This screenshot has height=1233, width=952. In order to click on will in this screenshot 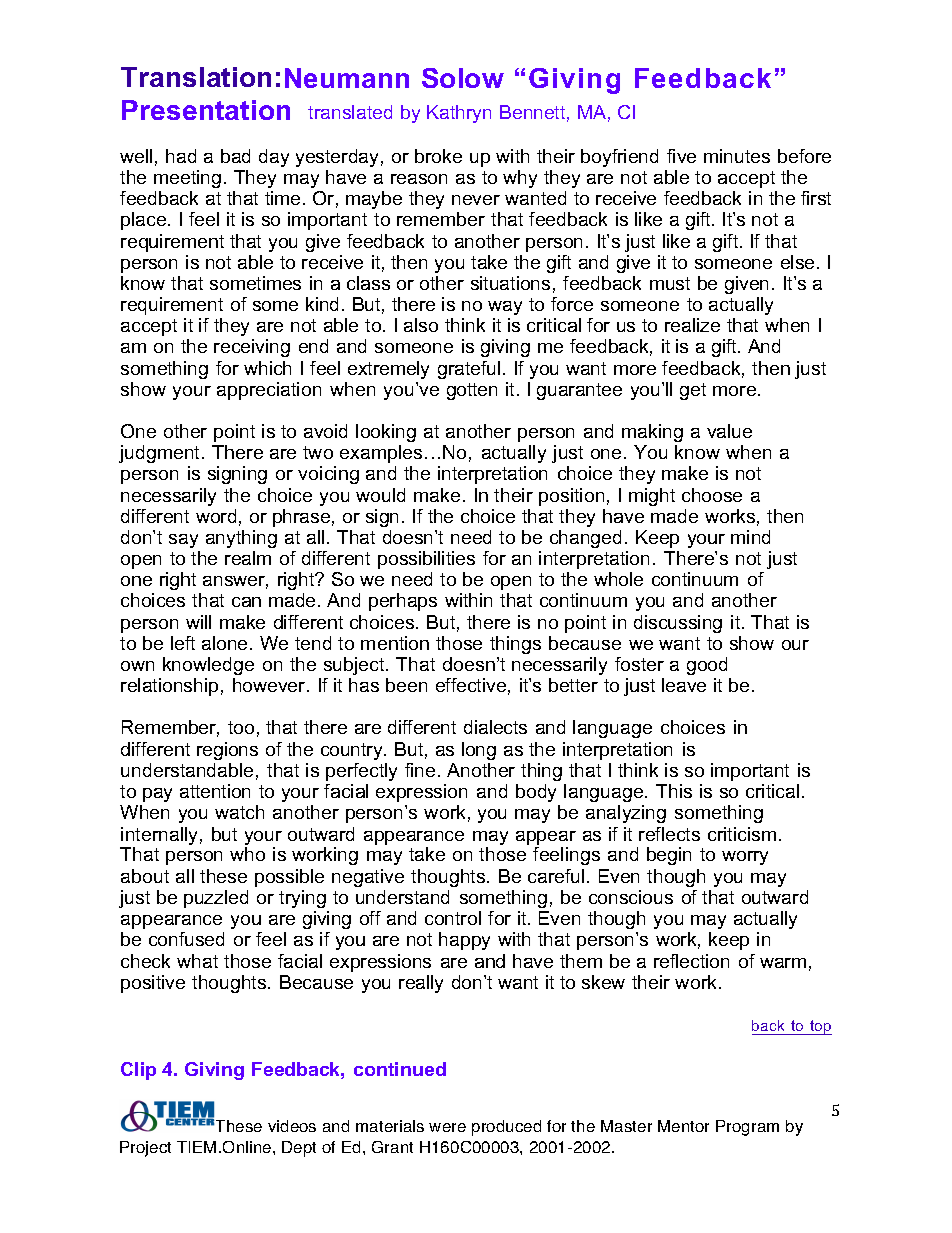, I will do `click(198, 622)`.
